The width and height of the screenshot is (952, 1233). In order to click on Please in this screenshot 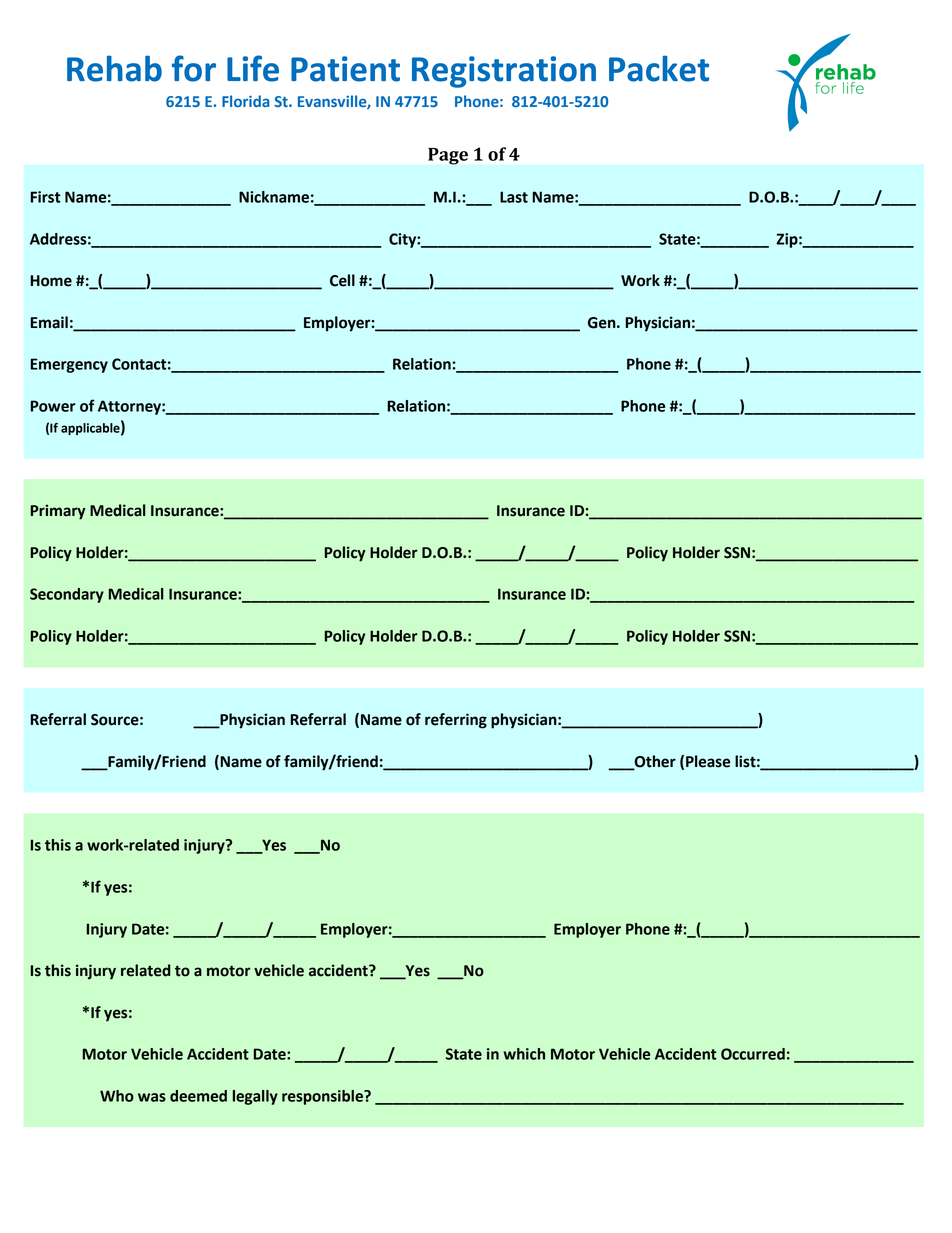, I will do `click(708, 761)`.
